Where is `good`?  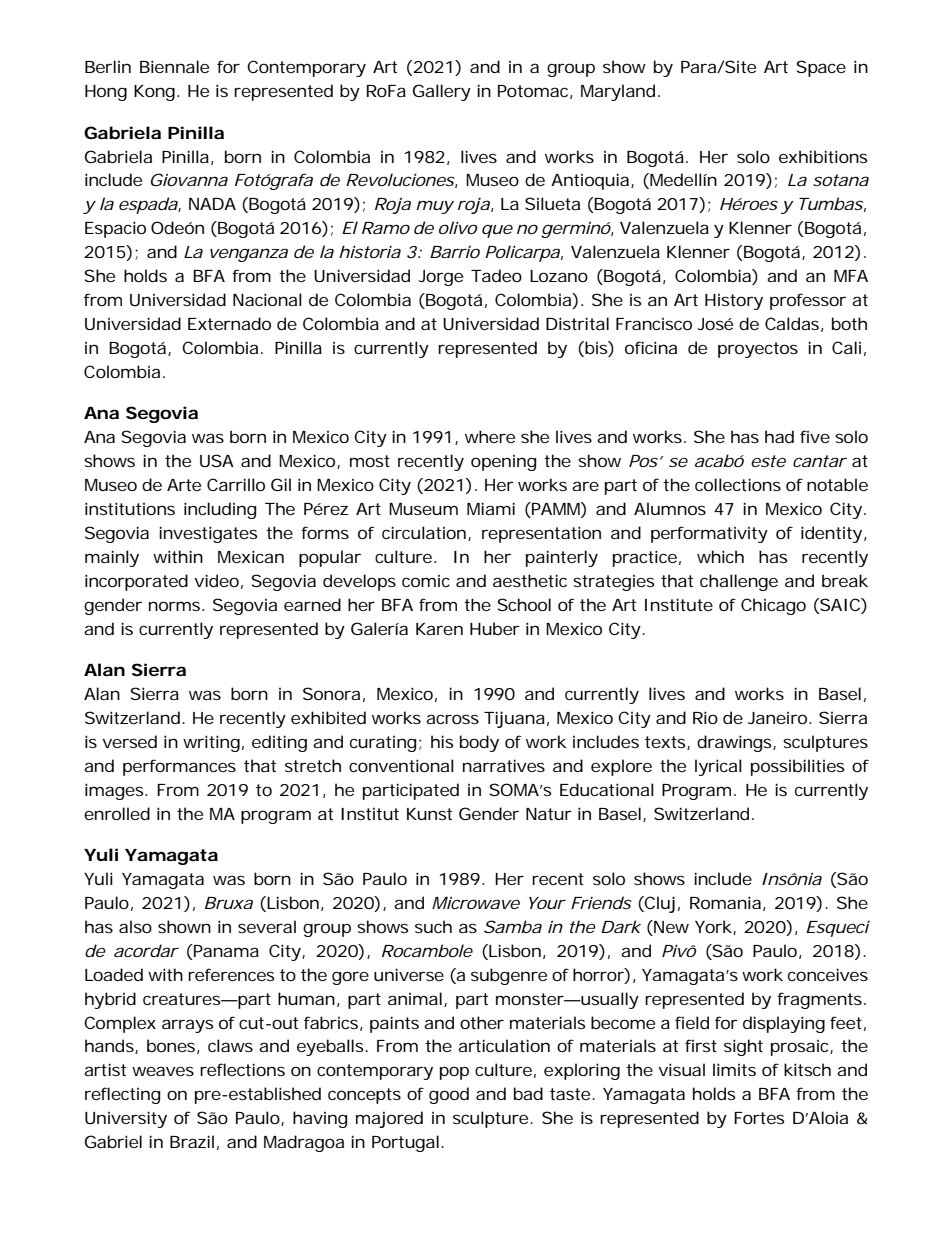
good is located at coordinates (449, 1095).
